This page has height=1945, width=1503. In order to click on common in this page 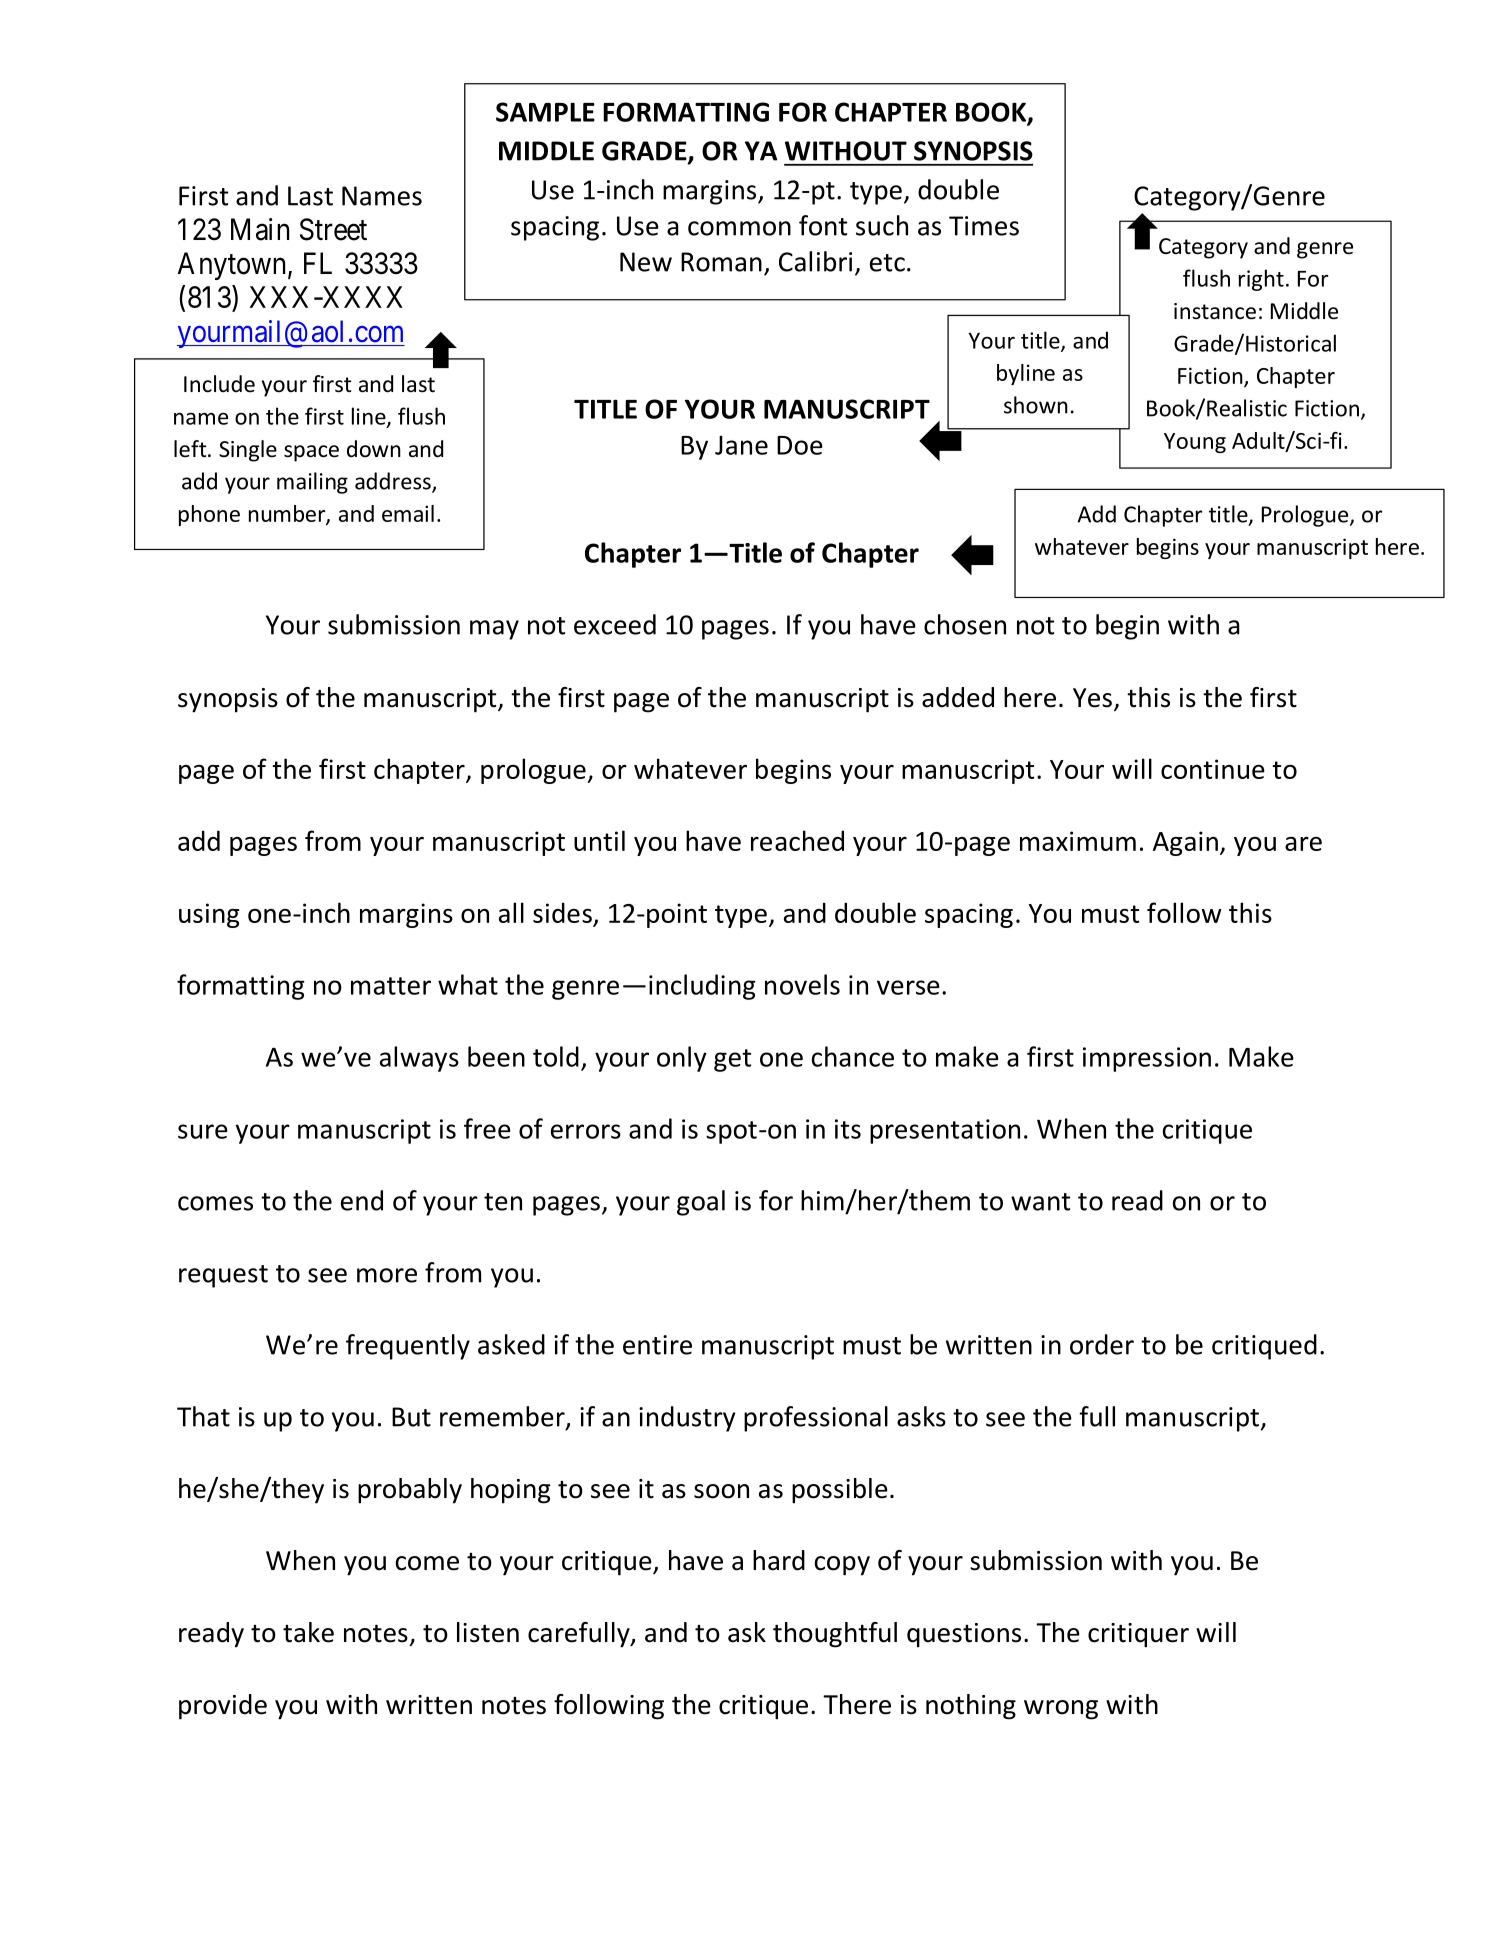, I will do `click(739, 228)`.
